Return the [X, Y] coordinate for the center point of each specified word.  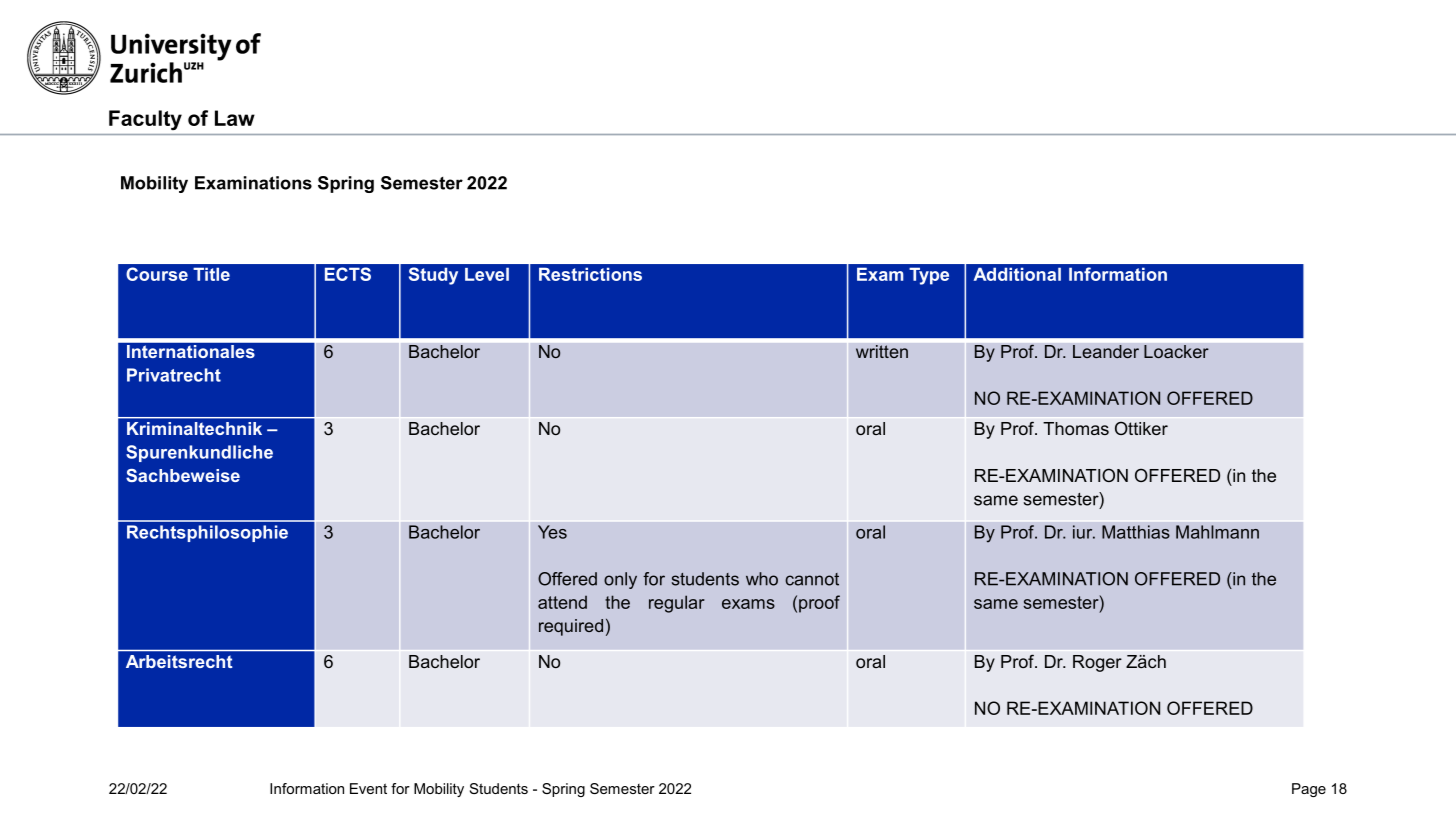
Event [368, 788]
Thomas [1076, 428]
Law [235, 118]
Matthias [1136, 532]
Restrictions [590, 274]
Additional [1017, 274]
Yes [552, 532]
